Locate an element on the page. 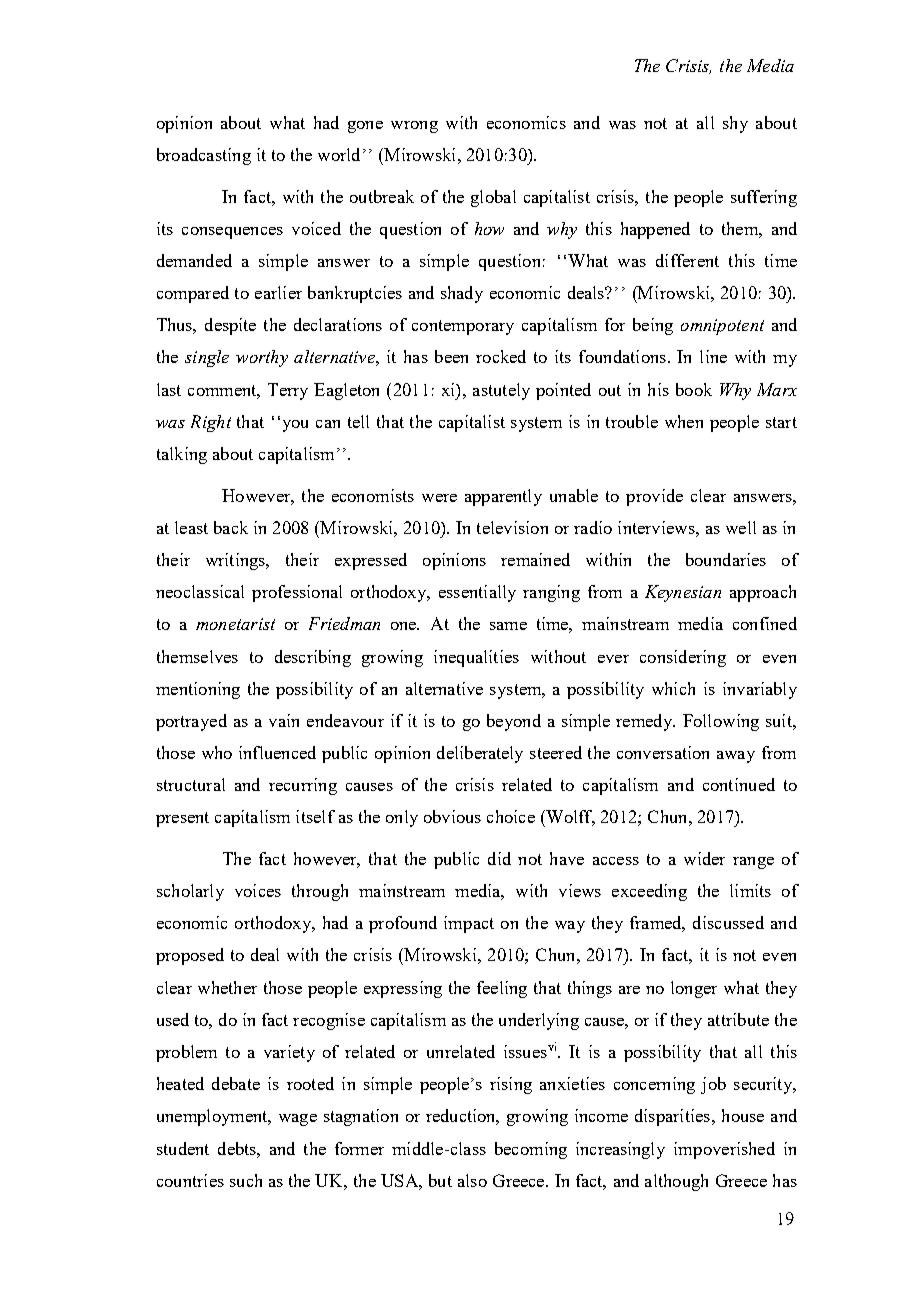  provide is located at coordinates (654, 497).
